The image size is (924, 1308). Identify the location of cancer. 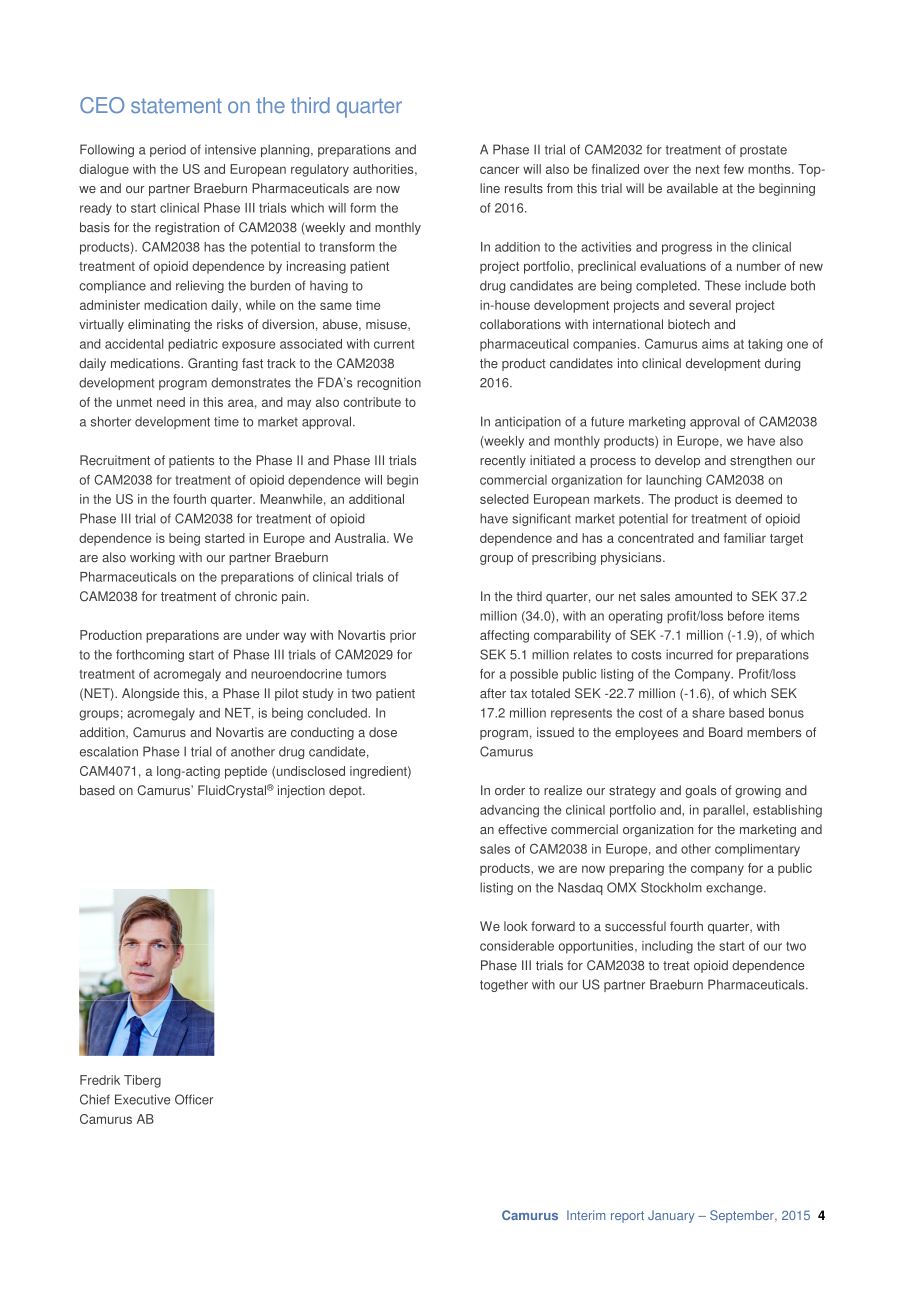
(499, 170).
